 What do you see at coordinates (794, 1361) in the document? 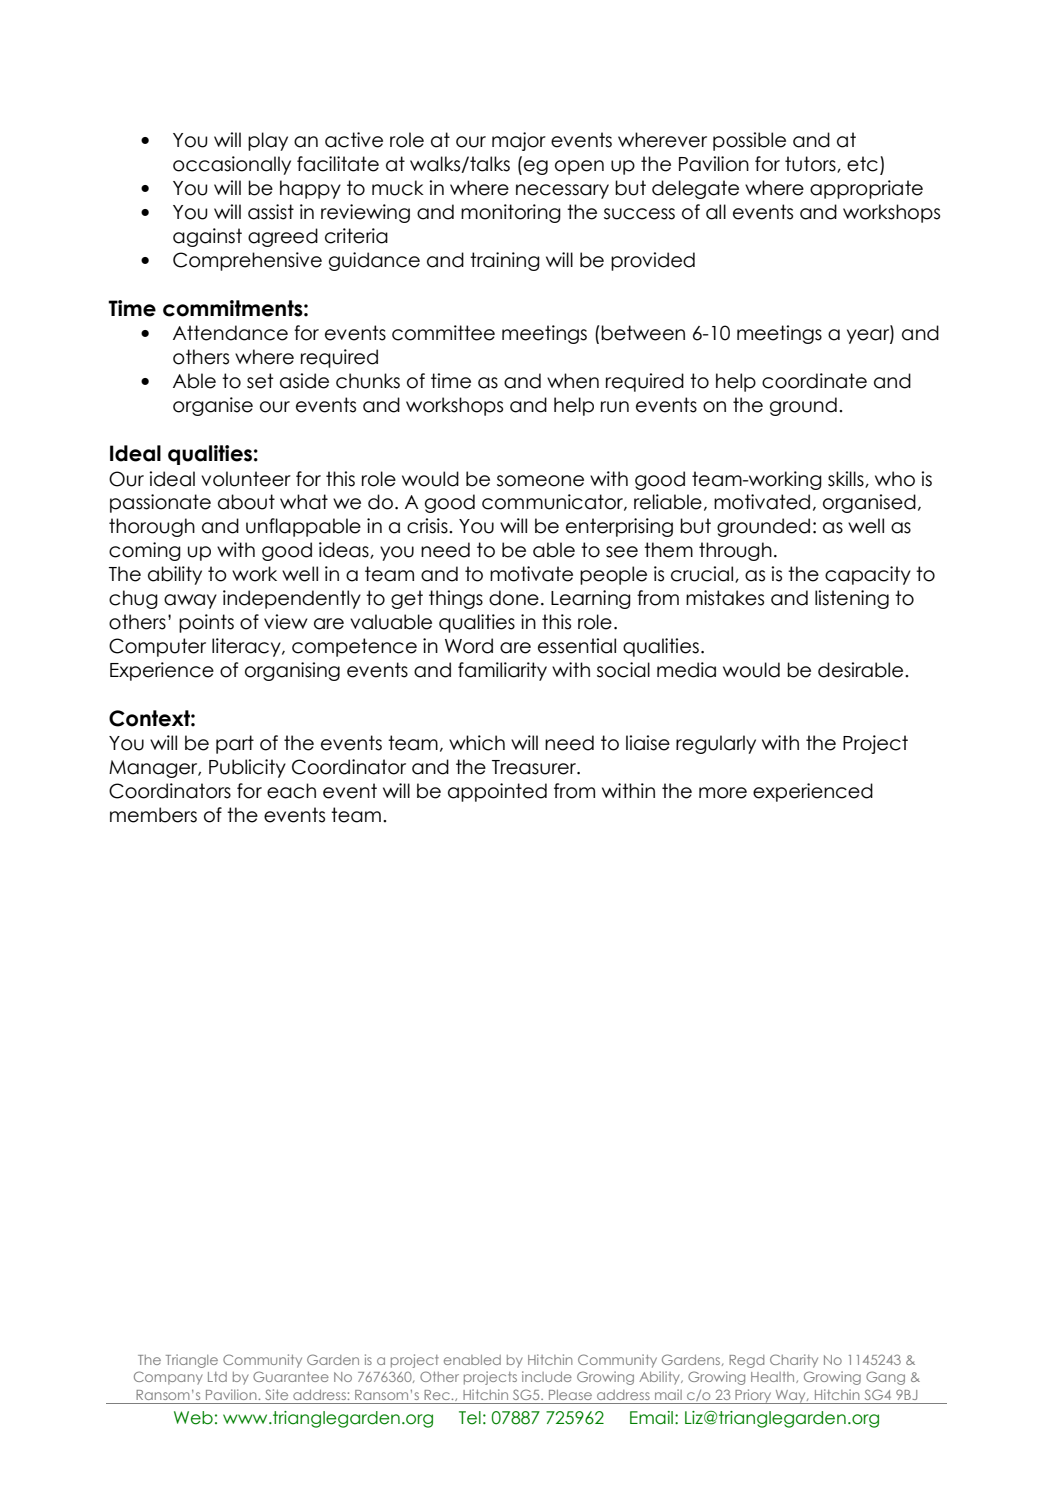
I see `Charity` at bounding box center [794, 1361].
